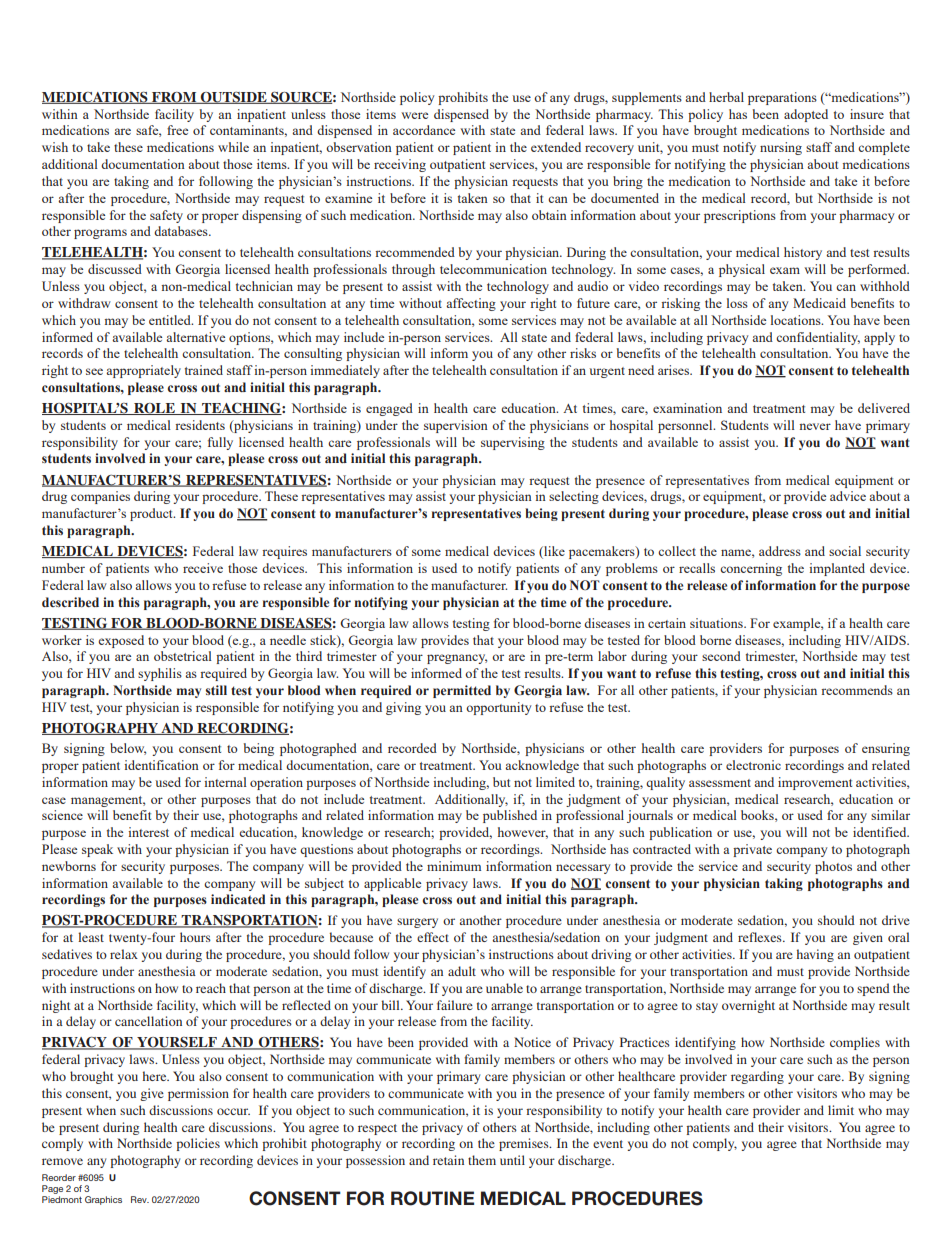 This screenshot has height=1233, width=952. I want to click on supervision, so click(456, 426).
